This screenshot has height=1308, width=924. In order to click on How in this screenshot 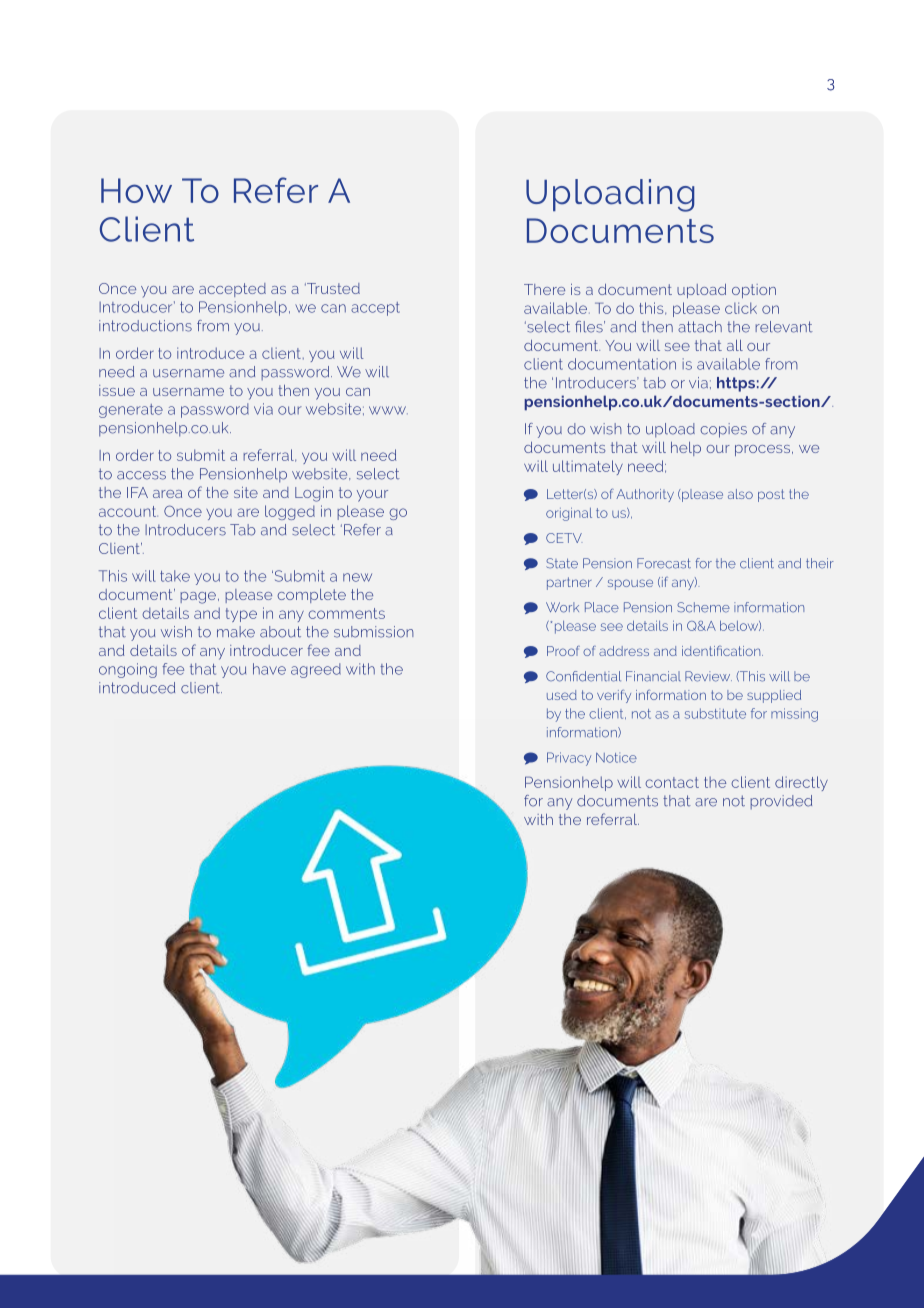, I will do `click(136, 190)`.
